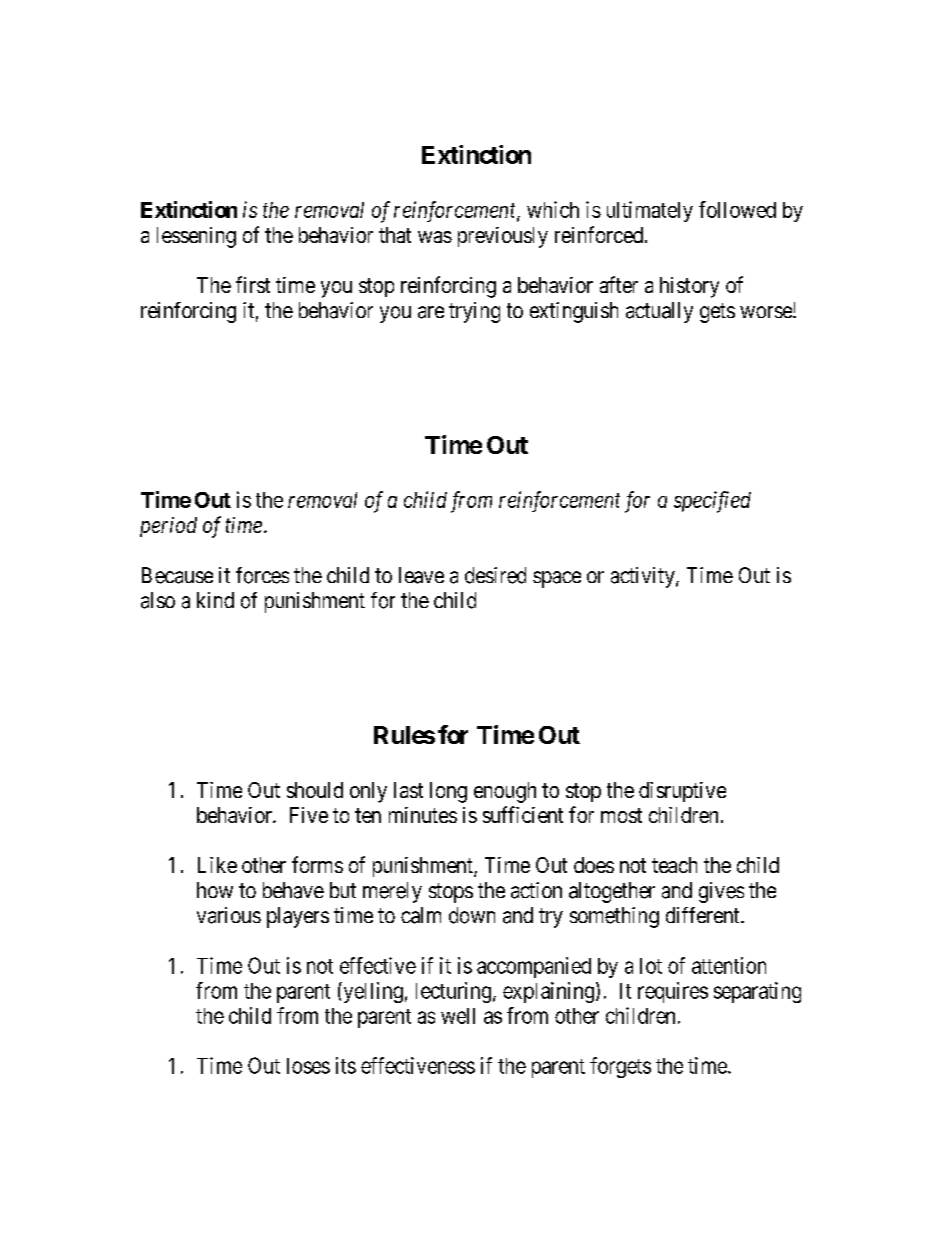 The width and height of the page is (952, 1233). What do you see at coordinates (196, 237) in the page?
I see `lessening` at bounding box center [196, 237].
